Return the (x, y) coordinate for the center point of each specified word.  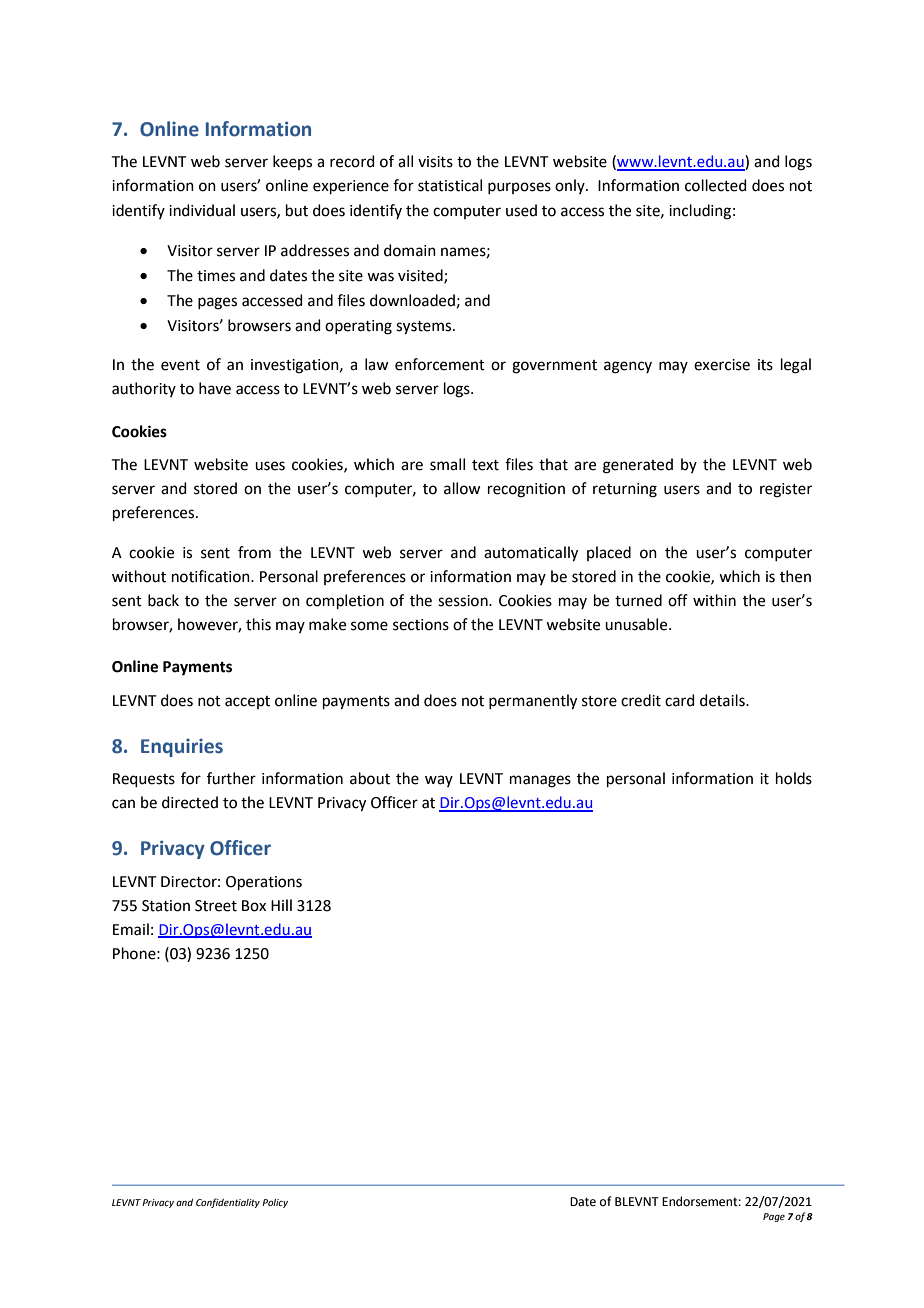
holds (794, 778)
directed (190, 802)
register (786, 490)
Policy (275, 1203)
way (439, 781)
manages (540, 781)
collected (716, 185)
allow (462, 488)
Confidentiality (228, 1203)
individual (202, 210)
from (254, 552)
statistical (450, 185)
